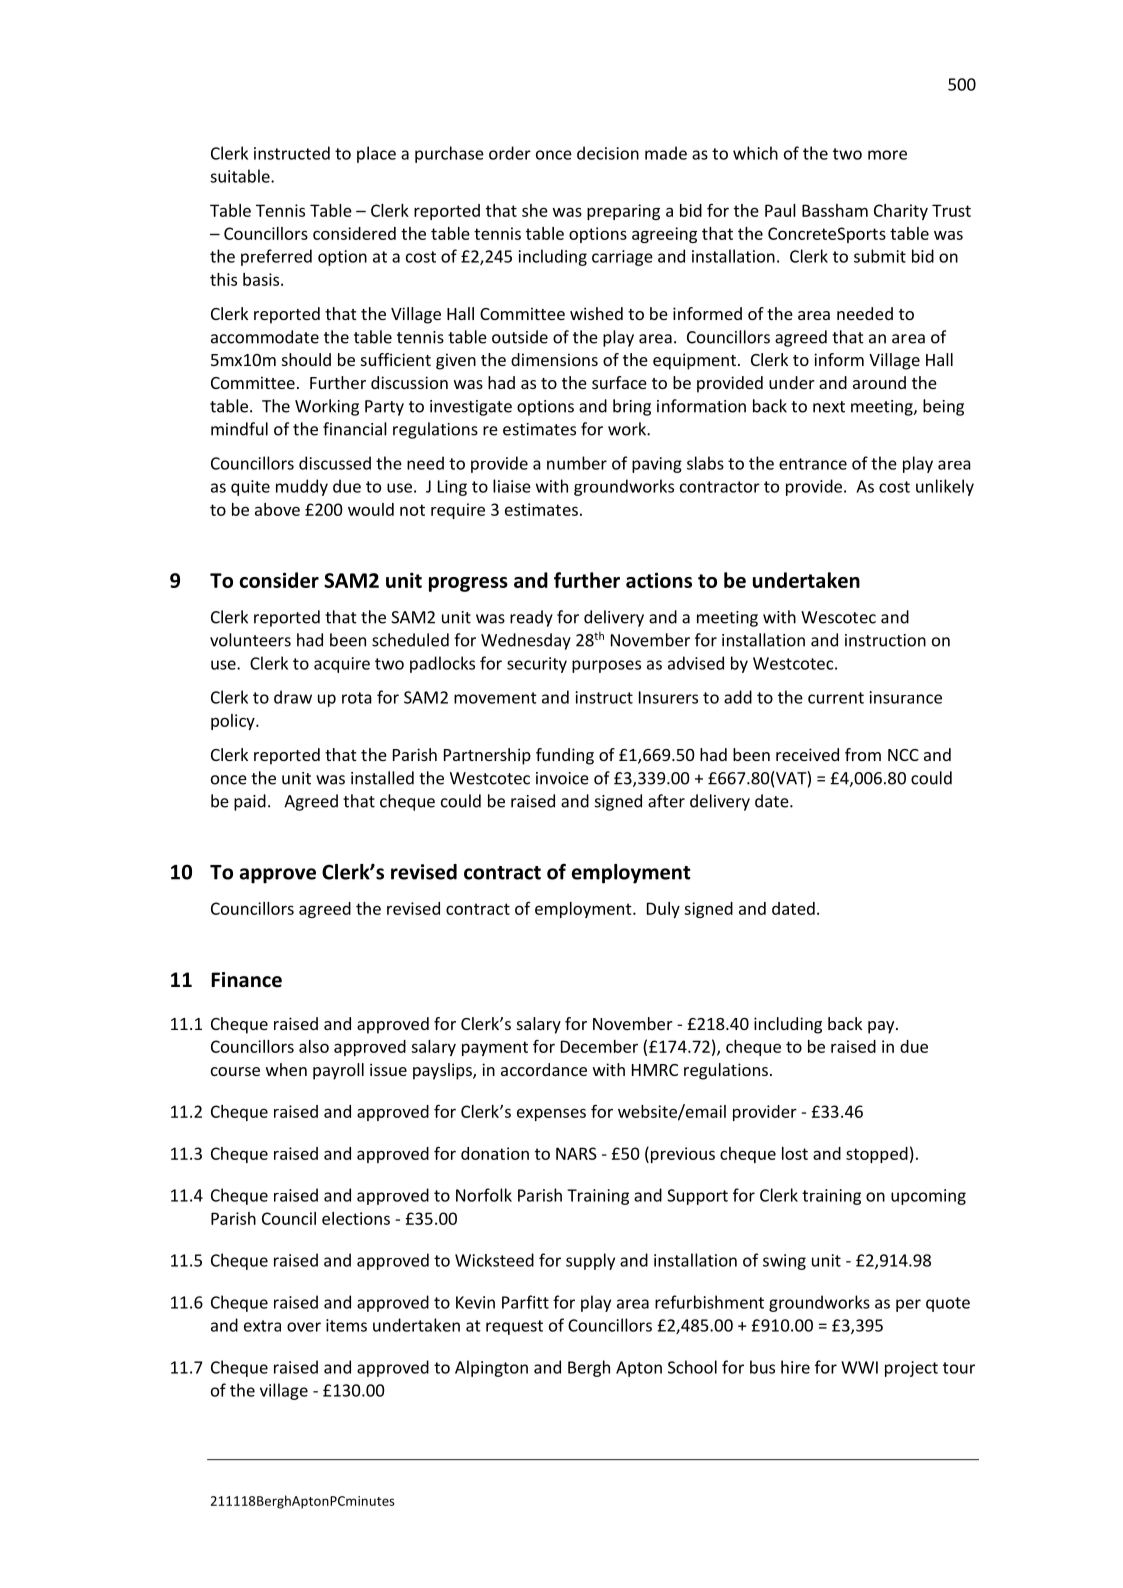  What do you see at coordinates (382, 778) in the screenshot?
I see `installed` at bounding box center [382, 778].
